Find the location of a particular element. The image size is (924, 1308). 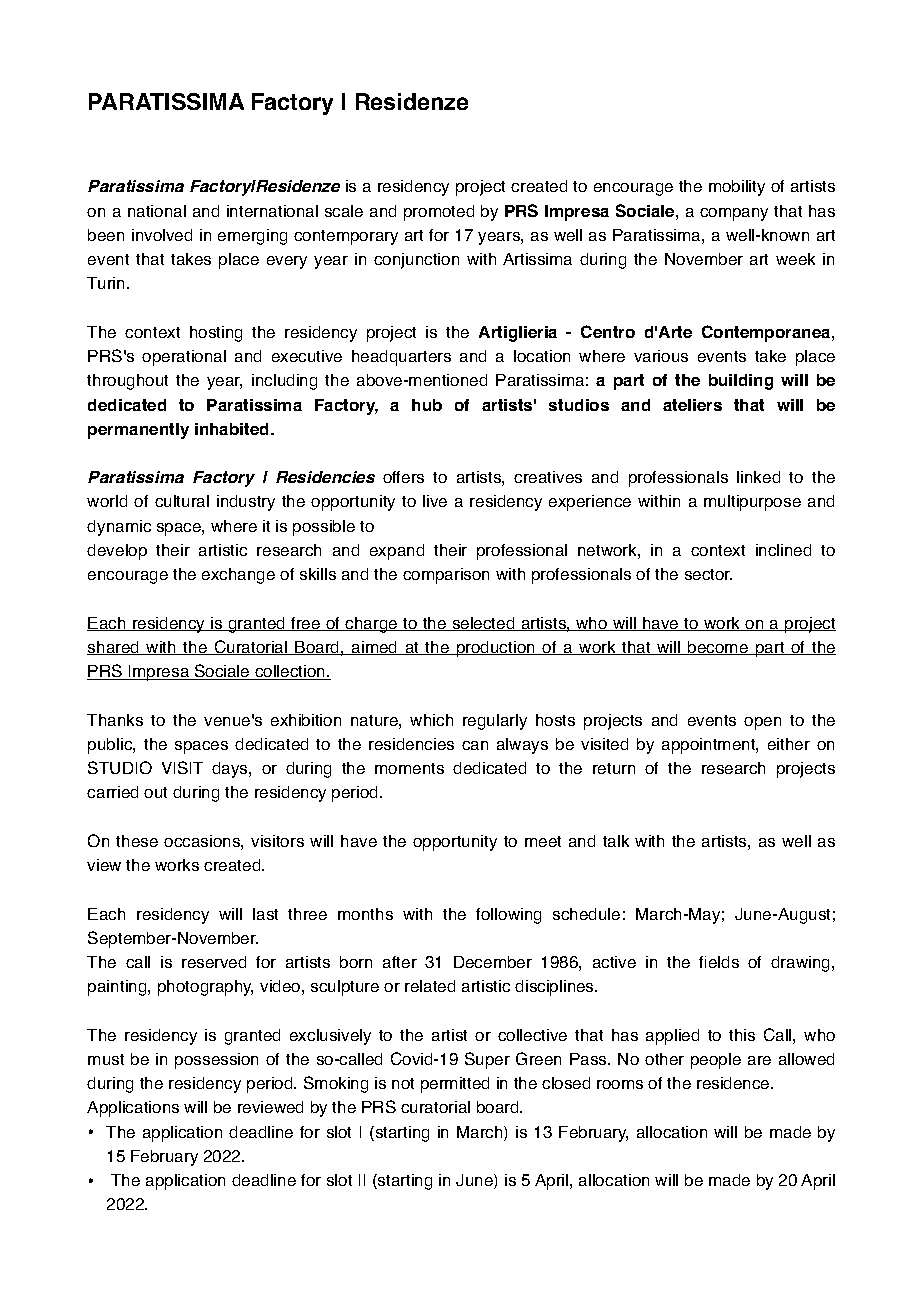

possession is located at coordinates (216, 1061).
